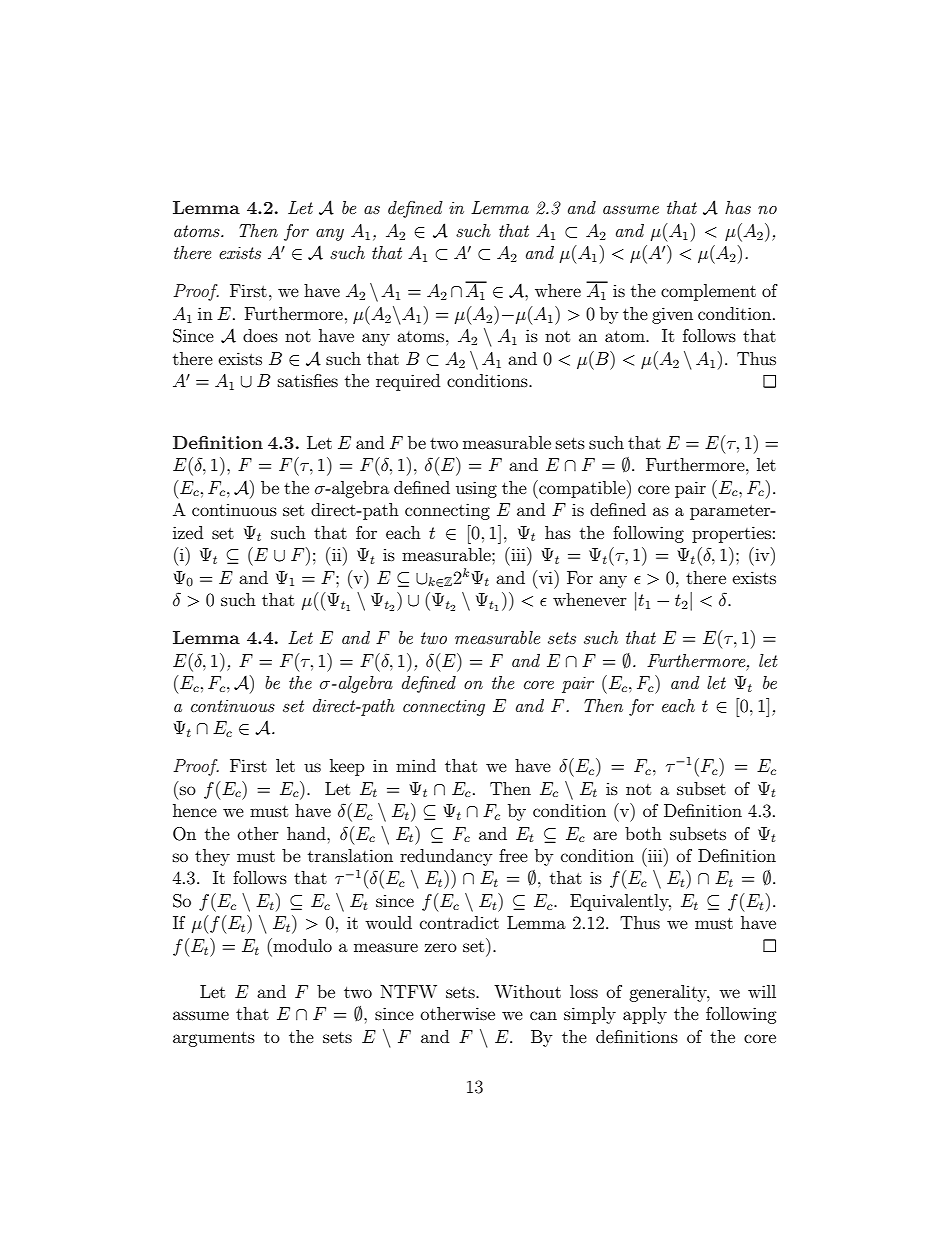 This screenshot has height=1233, width=952. Describe the element at coordinates (195, 810) in the screenshot. I see `hence` at that location.
